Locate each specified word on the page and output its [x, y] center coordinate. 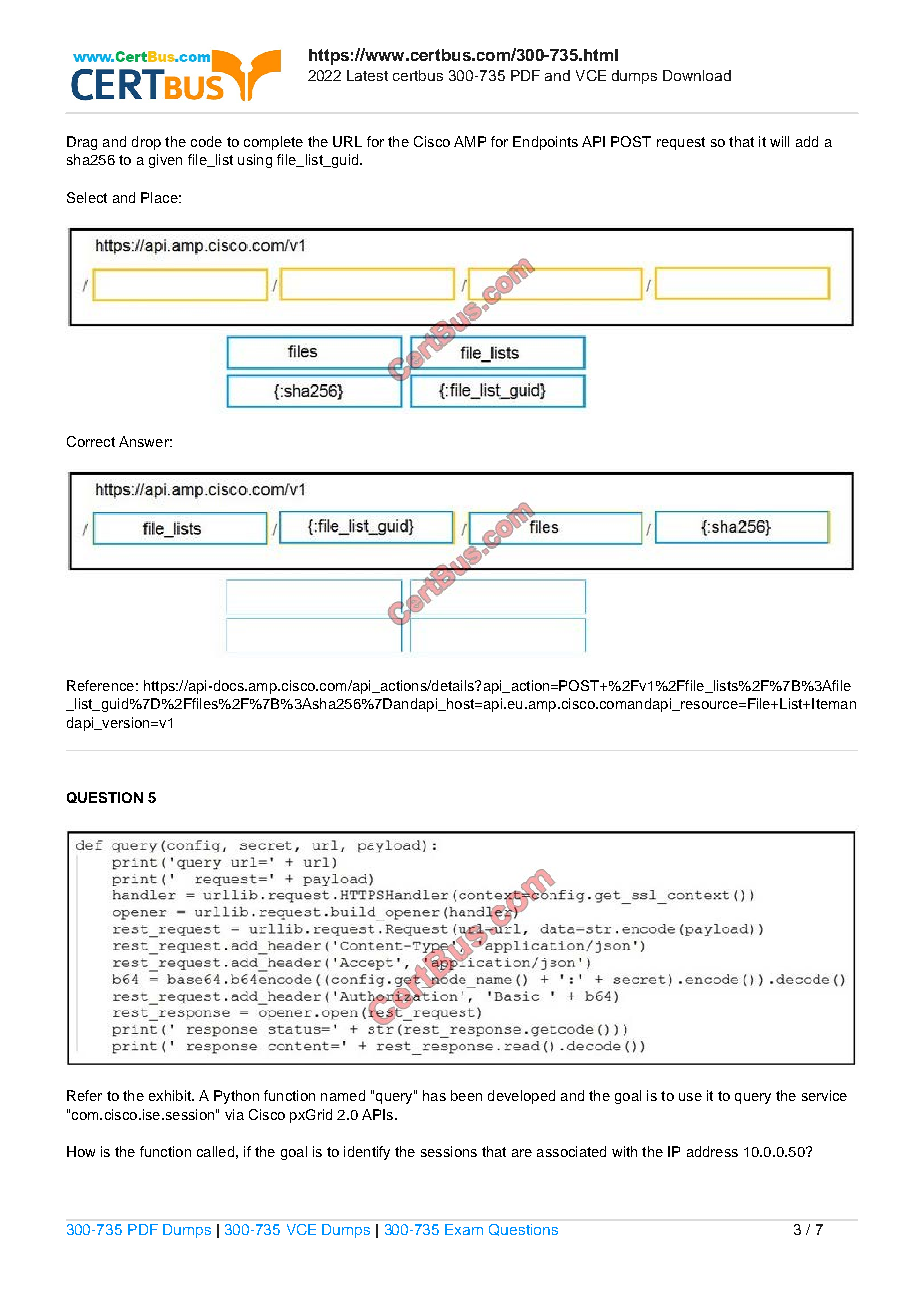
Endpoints [545, 143]
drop [146, 143]
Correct [91, 441]
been [466, 1095]
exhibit [171, 1095]
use [690, 1097]
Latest [367, 75]
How [81, 1151]
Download [697, 75]
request [681, 143]
